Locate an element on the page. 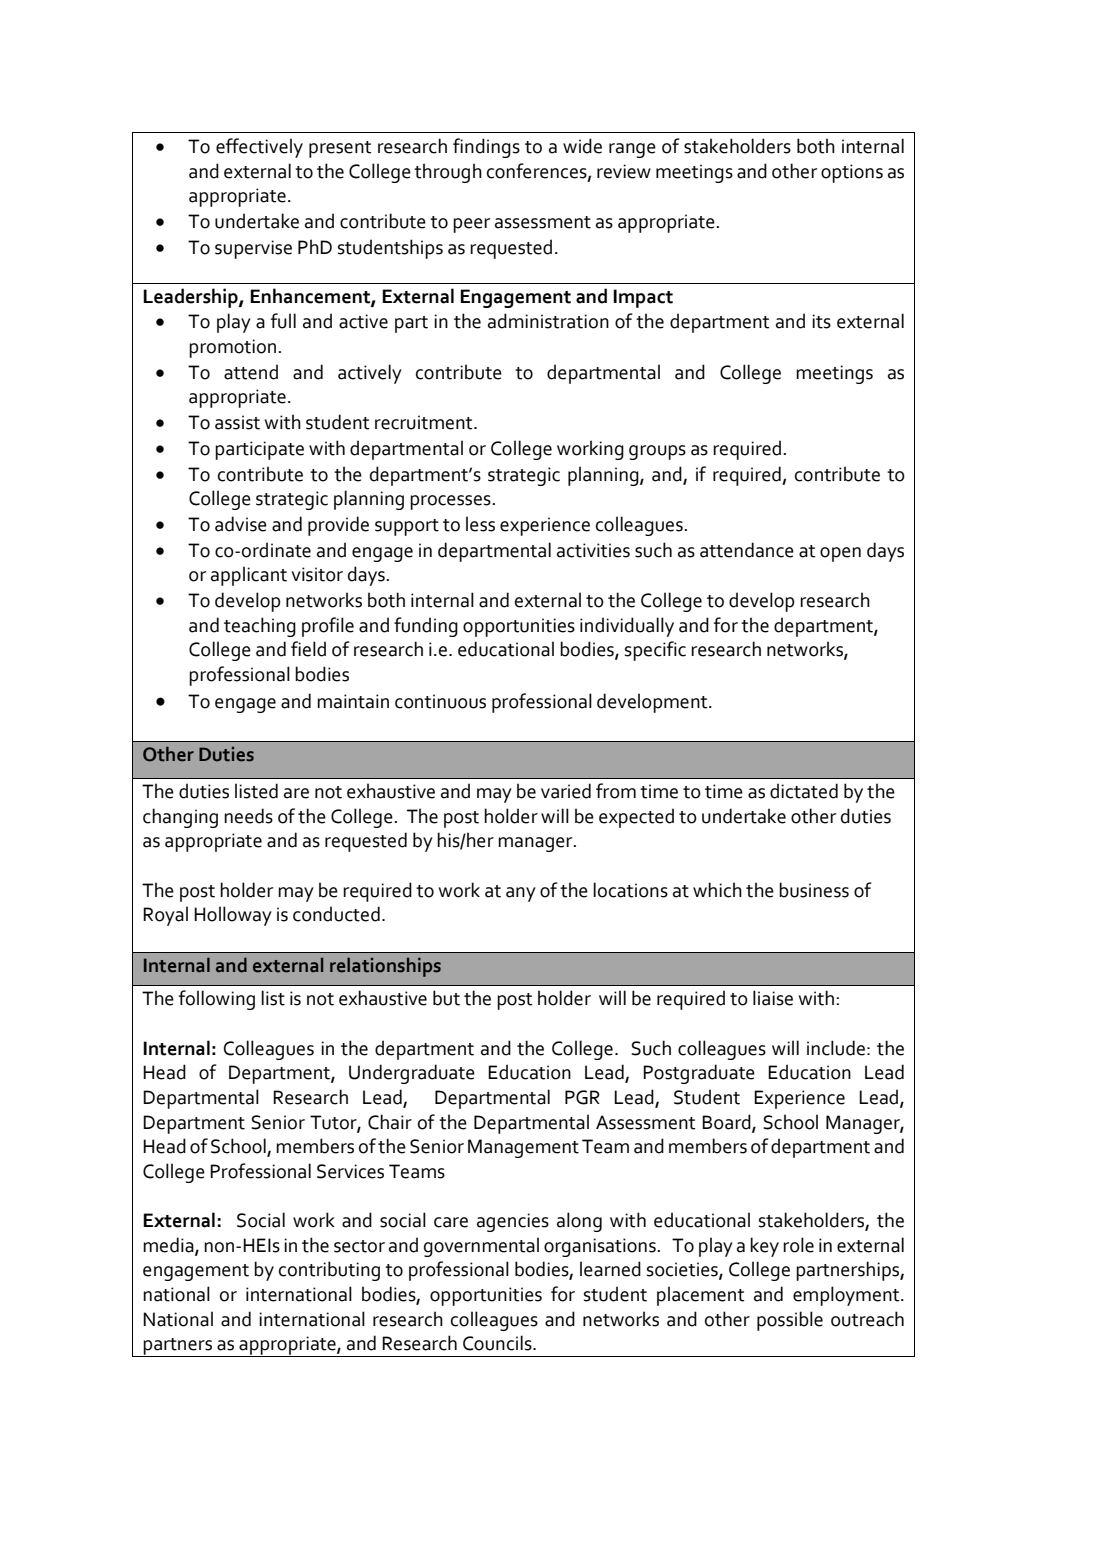 Image resolution: width=1093 pixels, height=1545 pixels. findings is located at coordinates (486, 148).
